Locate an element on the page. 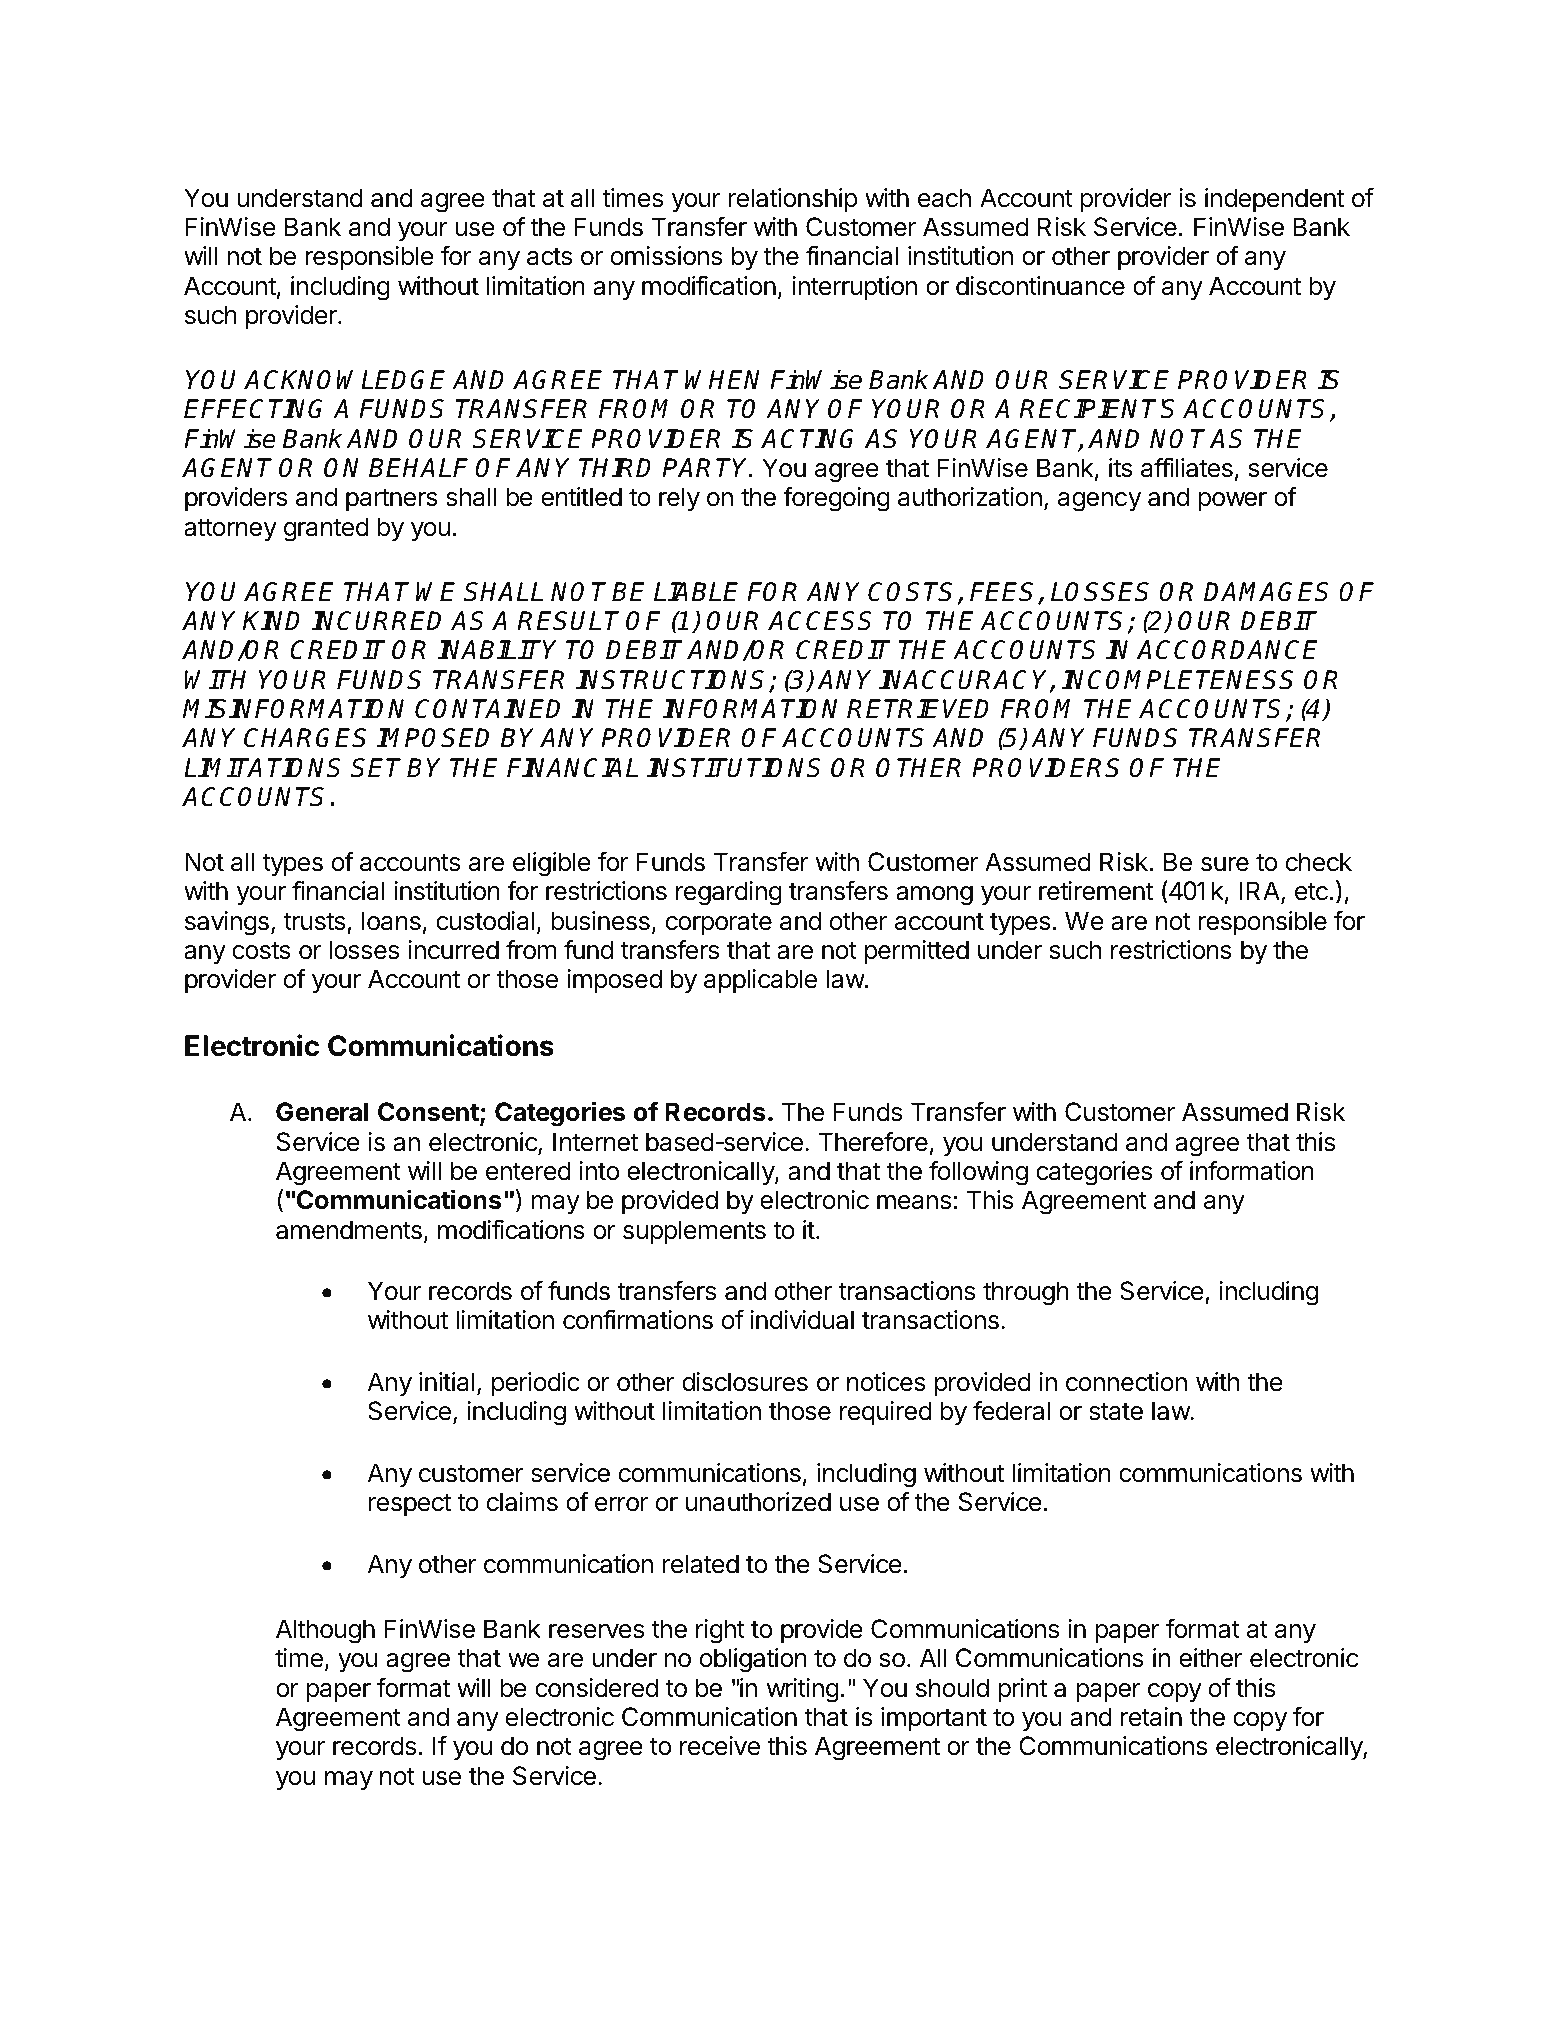 Image resolution: width=1560 pixels, height=2019 pixels. independent is located at coordinates (1274, 200).
